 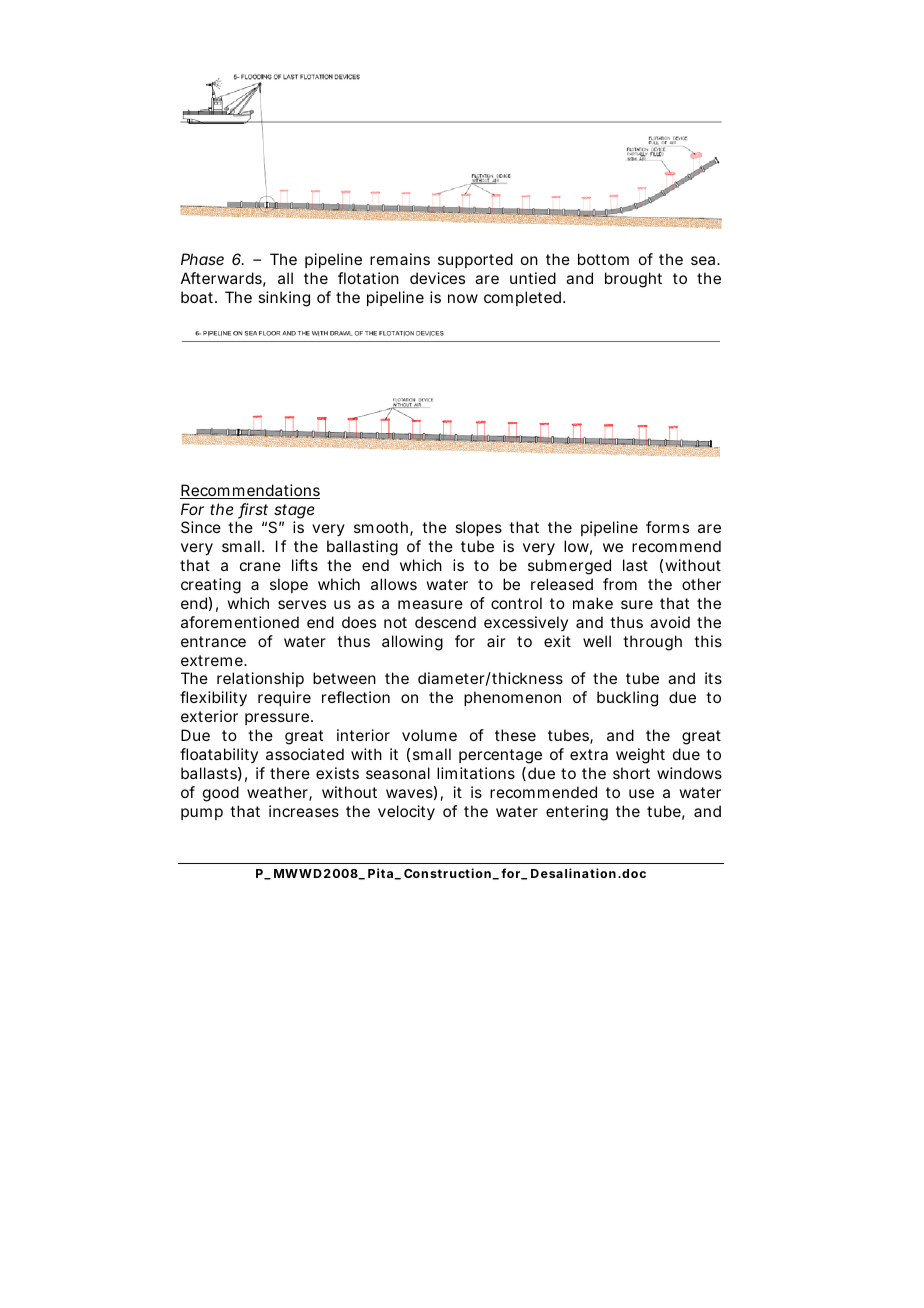 I want to click on limitations, so click(x=476, y=773).
